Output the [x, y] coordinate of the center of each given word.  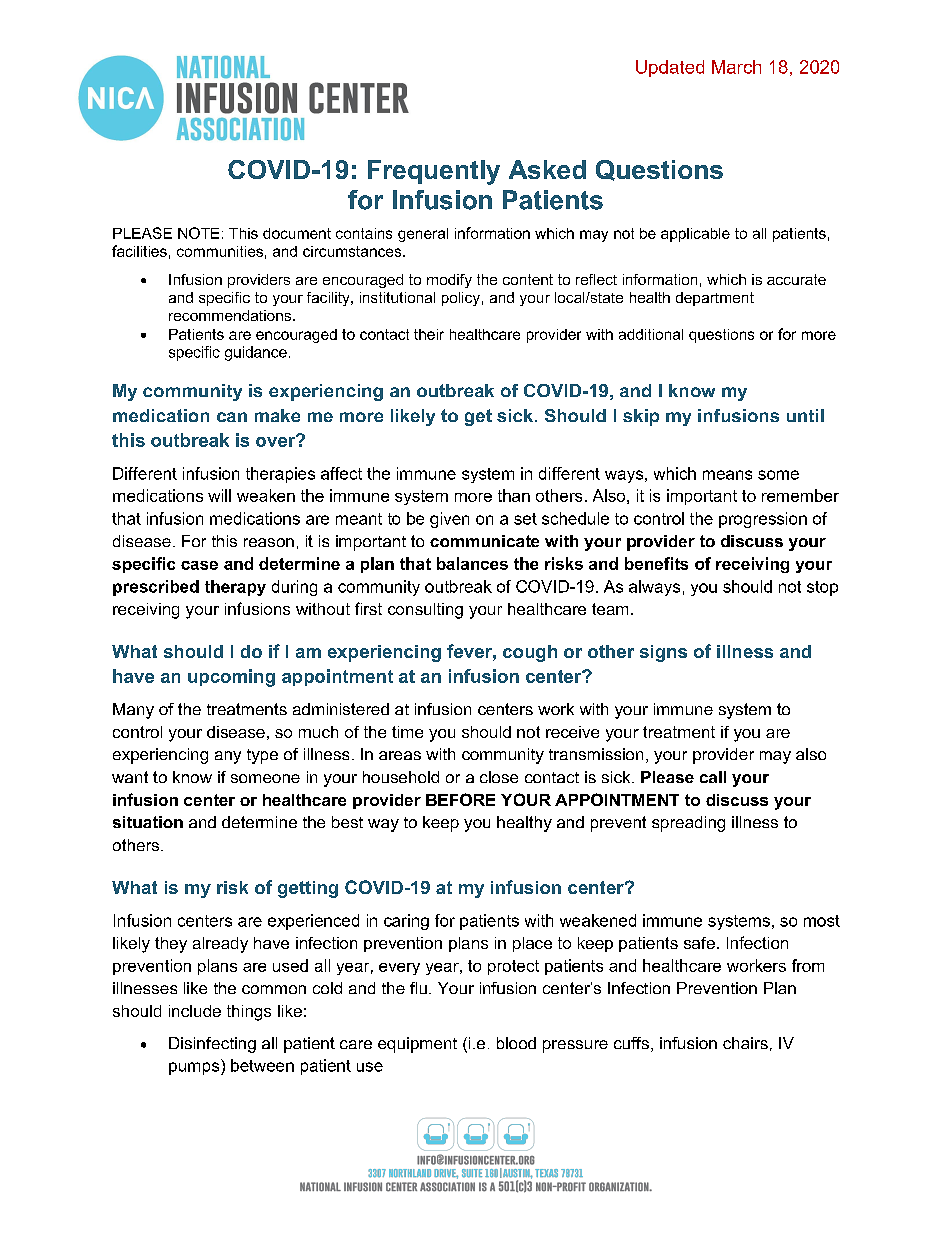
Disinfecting [212, 1045]
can [232, 417]
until [805, 415]
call [713, 777]
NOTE [198, 233]
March [736, 67]
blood [516, 1043]
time [407, 732]
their [429, 334]
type [262, 756]
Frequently [434, 172]
